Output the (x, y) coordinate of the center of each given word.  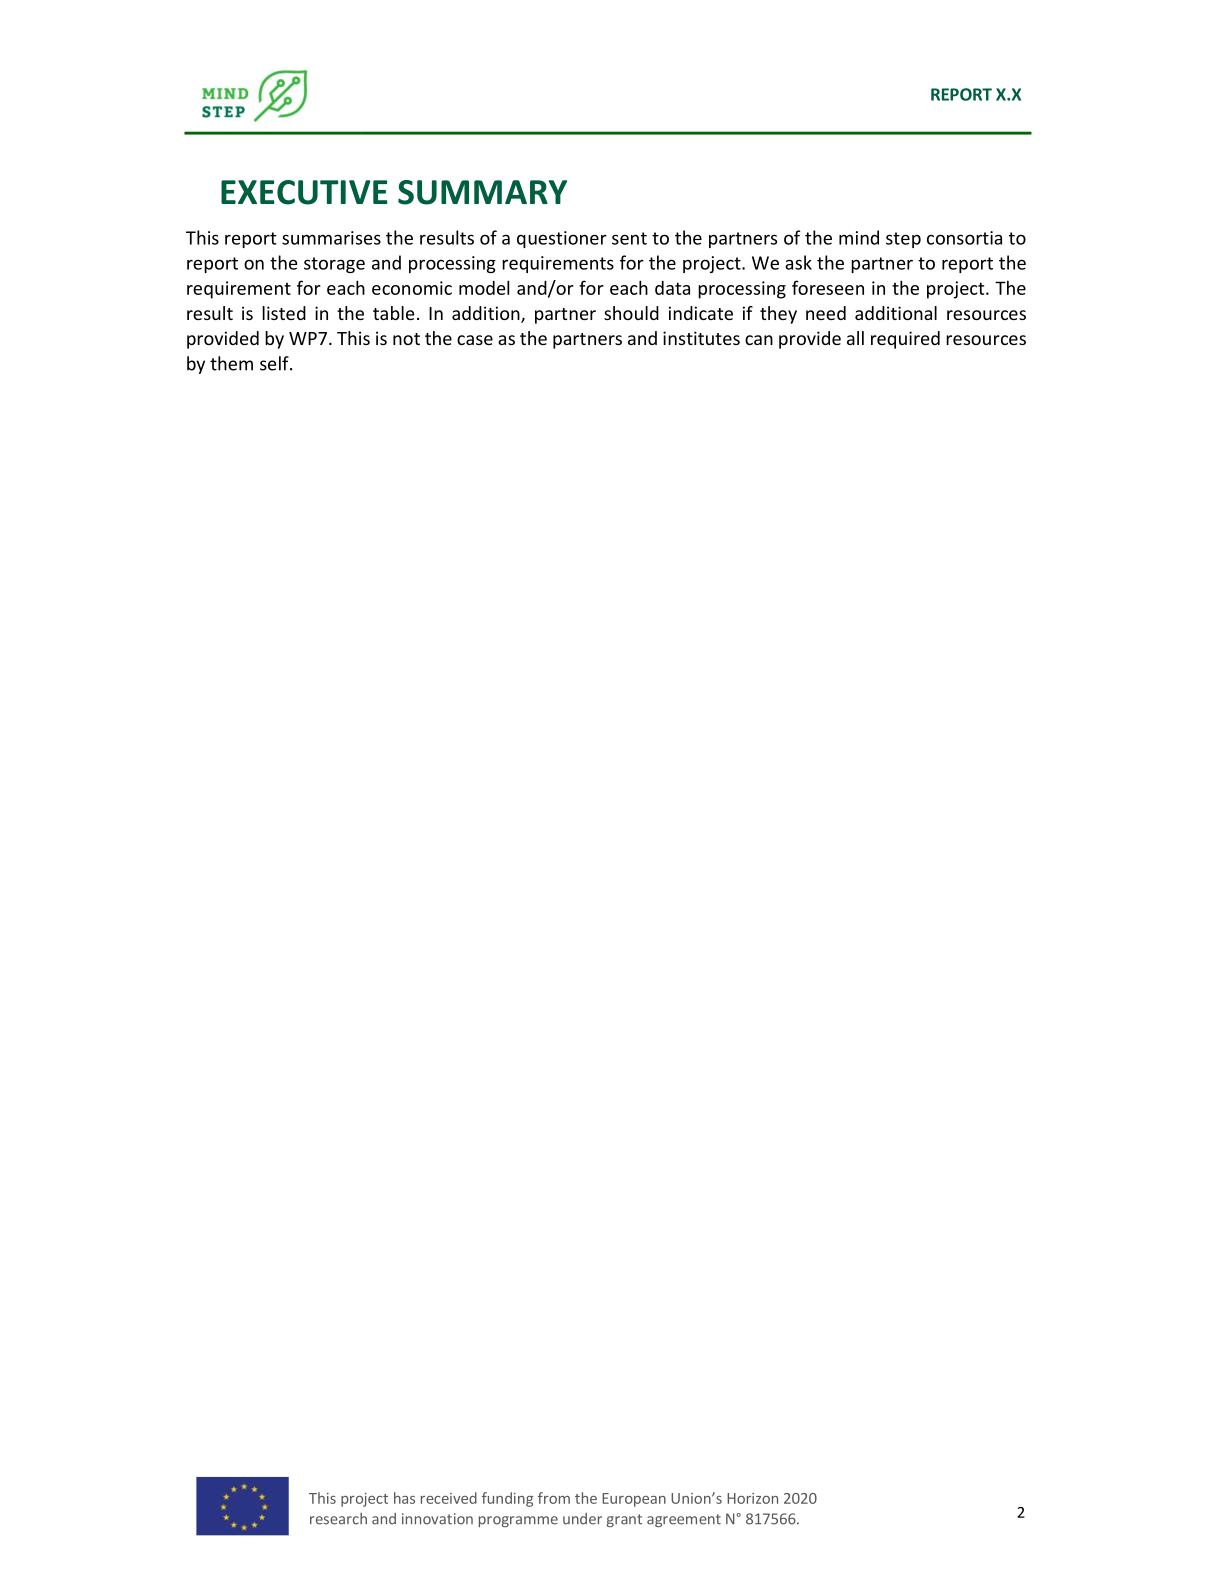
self (275, 363)
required (905, 340)
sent (629, 238)
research (338, 1519)
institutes (701, 338)
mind (859, 237)
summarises (331, 238)
